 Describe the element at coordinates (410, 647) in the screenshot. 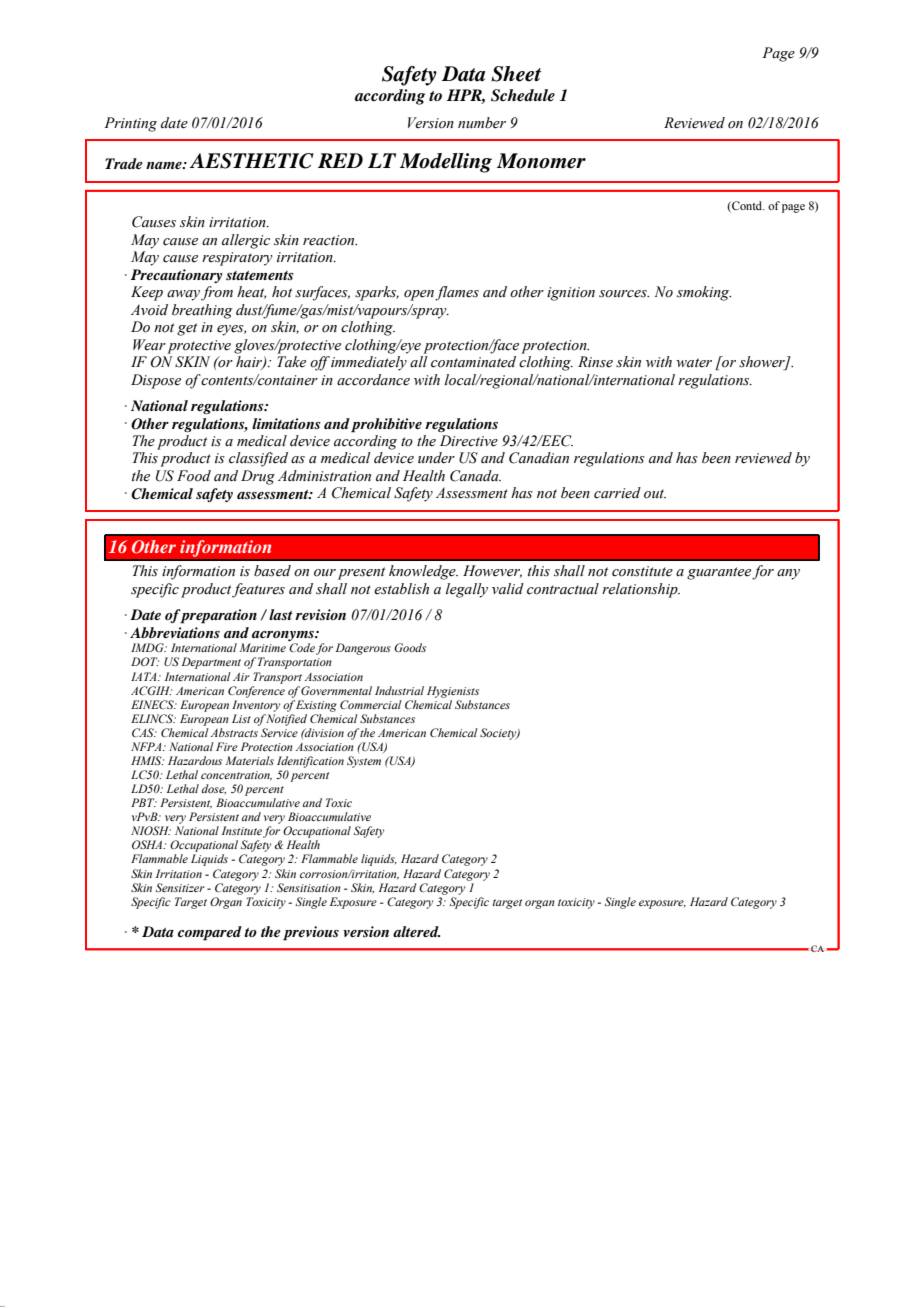

I see `Goods` at that location.
